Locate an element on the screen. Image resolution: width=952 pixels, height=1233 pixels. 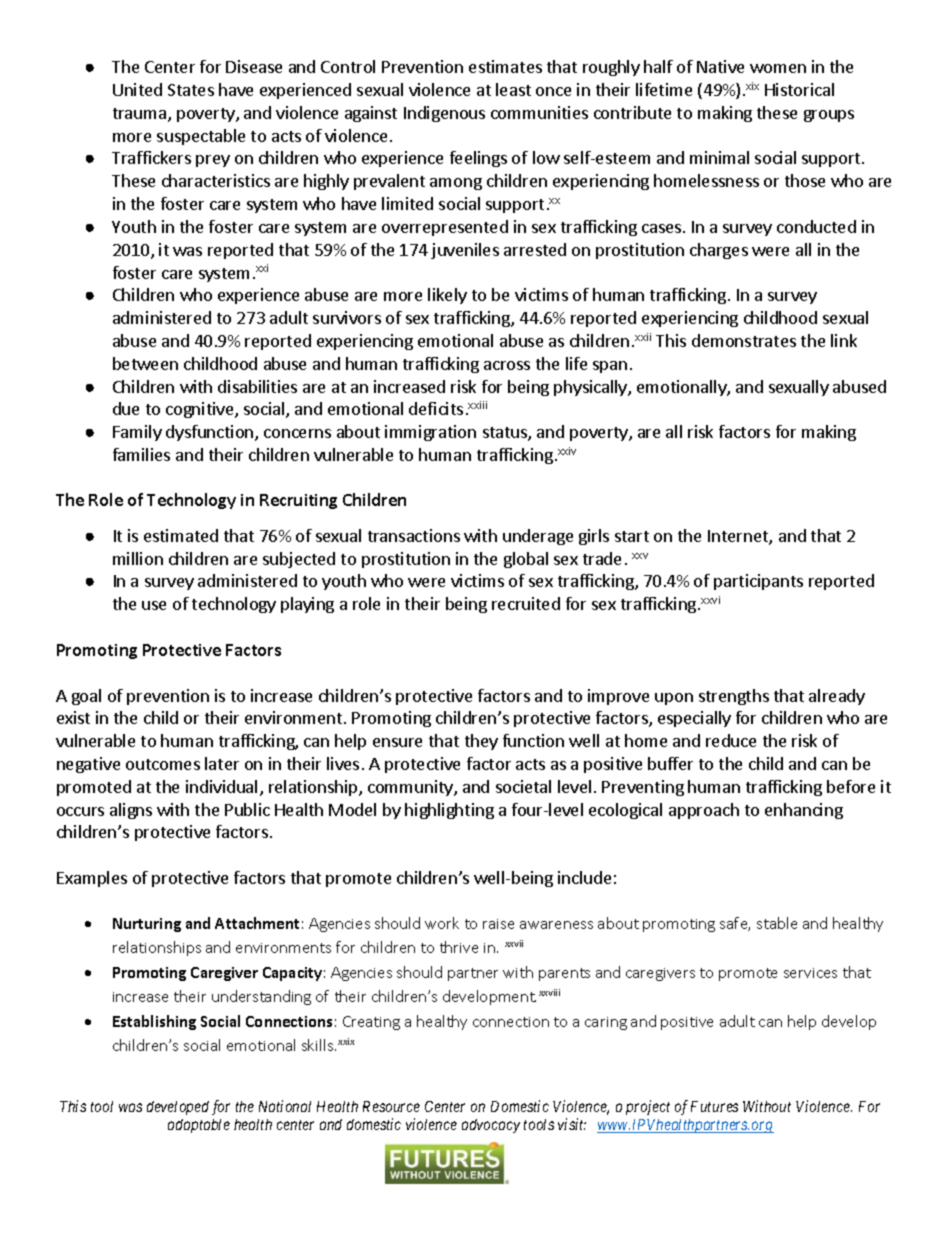
million is located at coordinates (138, 558).
